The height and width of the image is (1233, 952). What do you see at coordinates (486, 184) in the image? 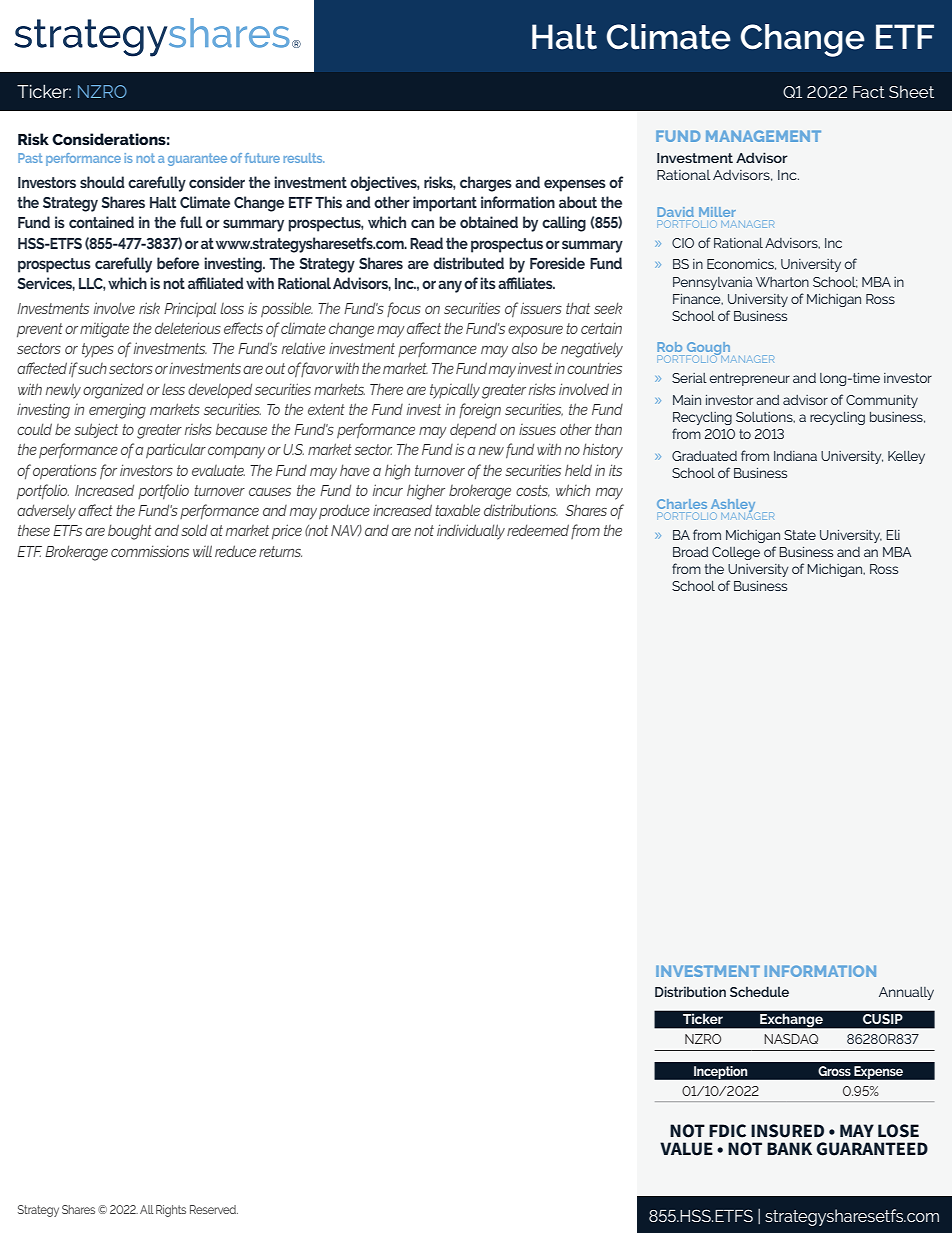
I see `charges` at bounding box center [486, 184].
